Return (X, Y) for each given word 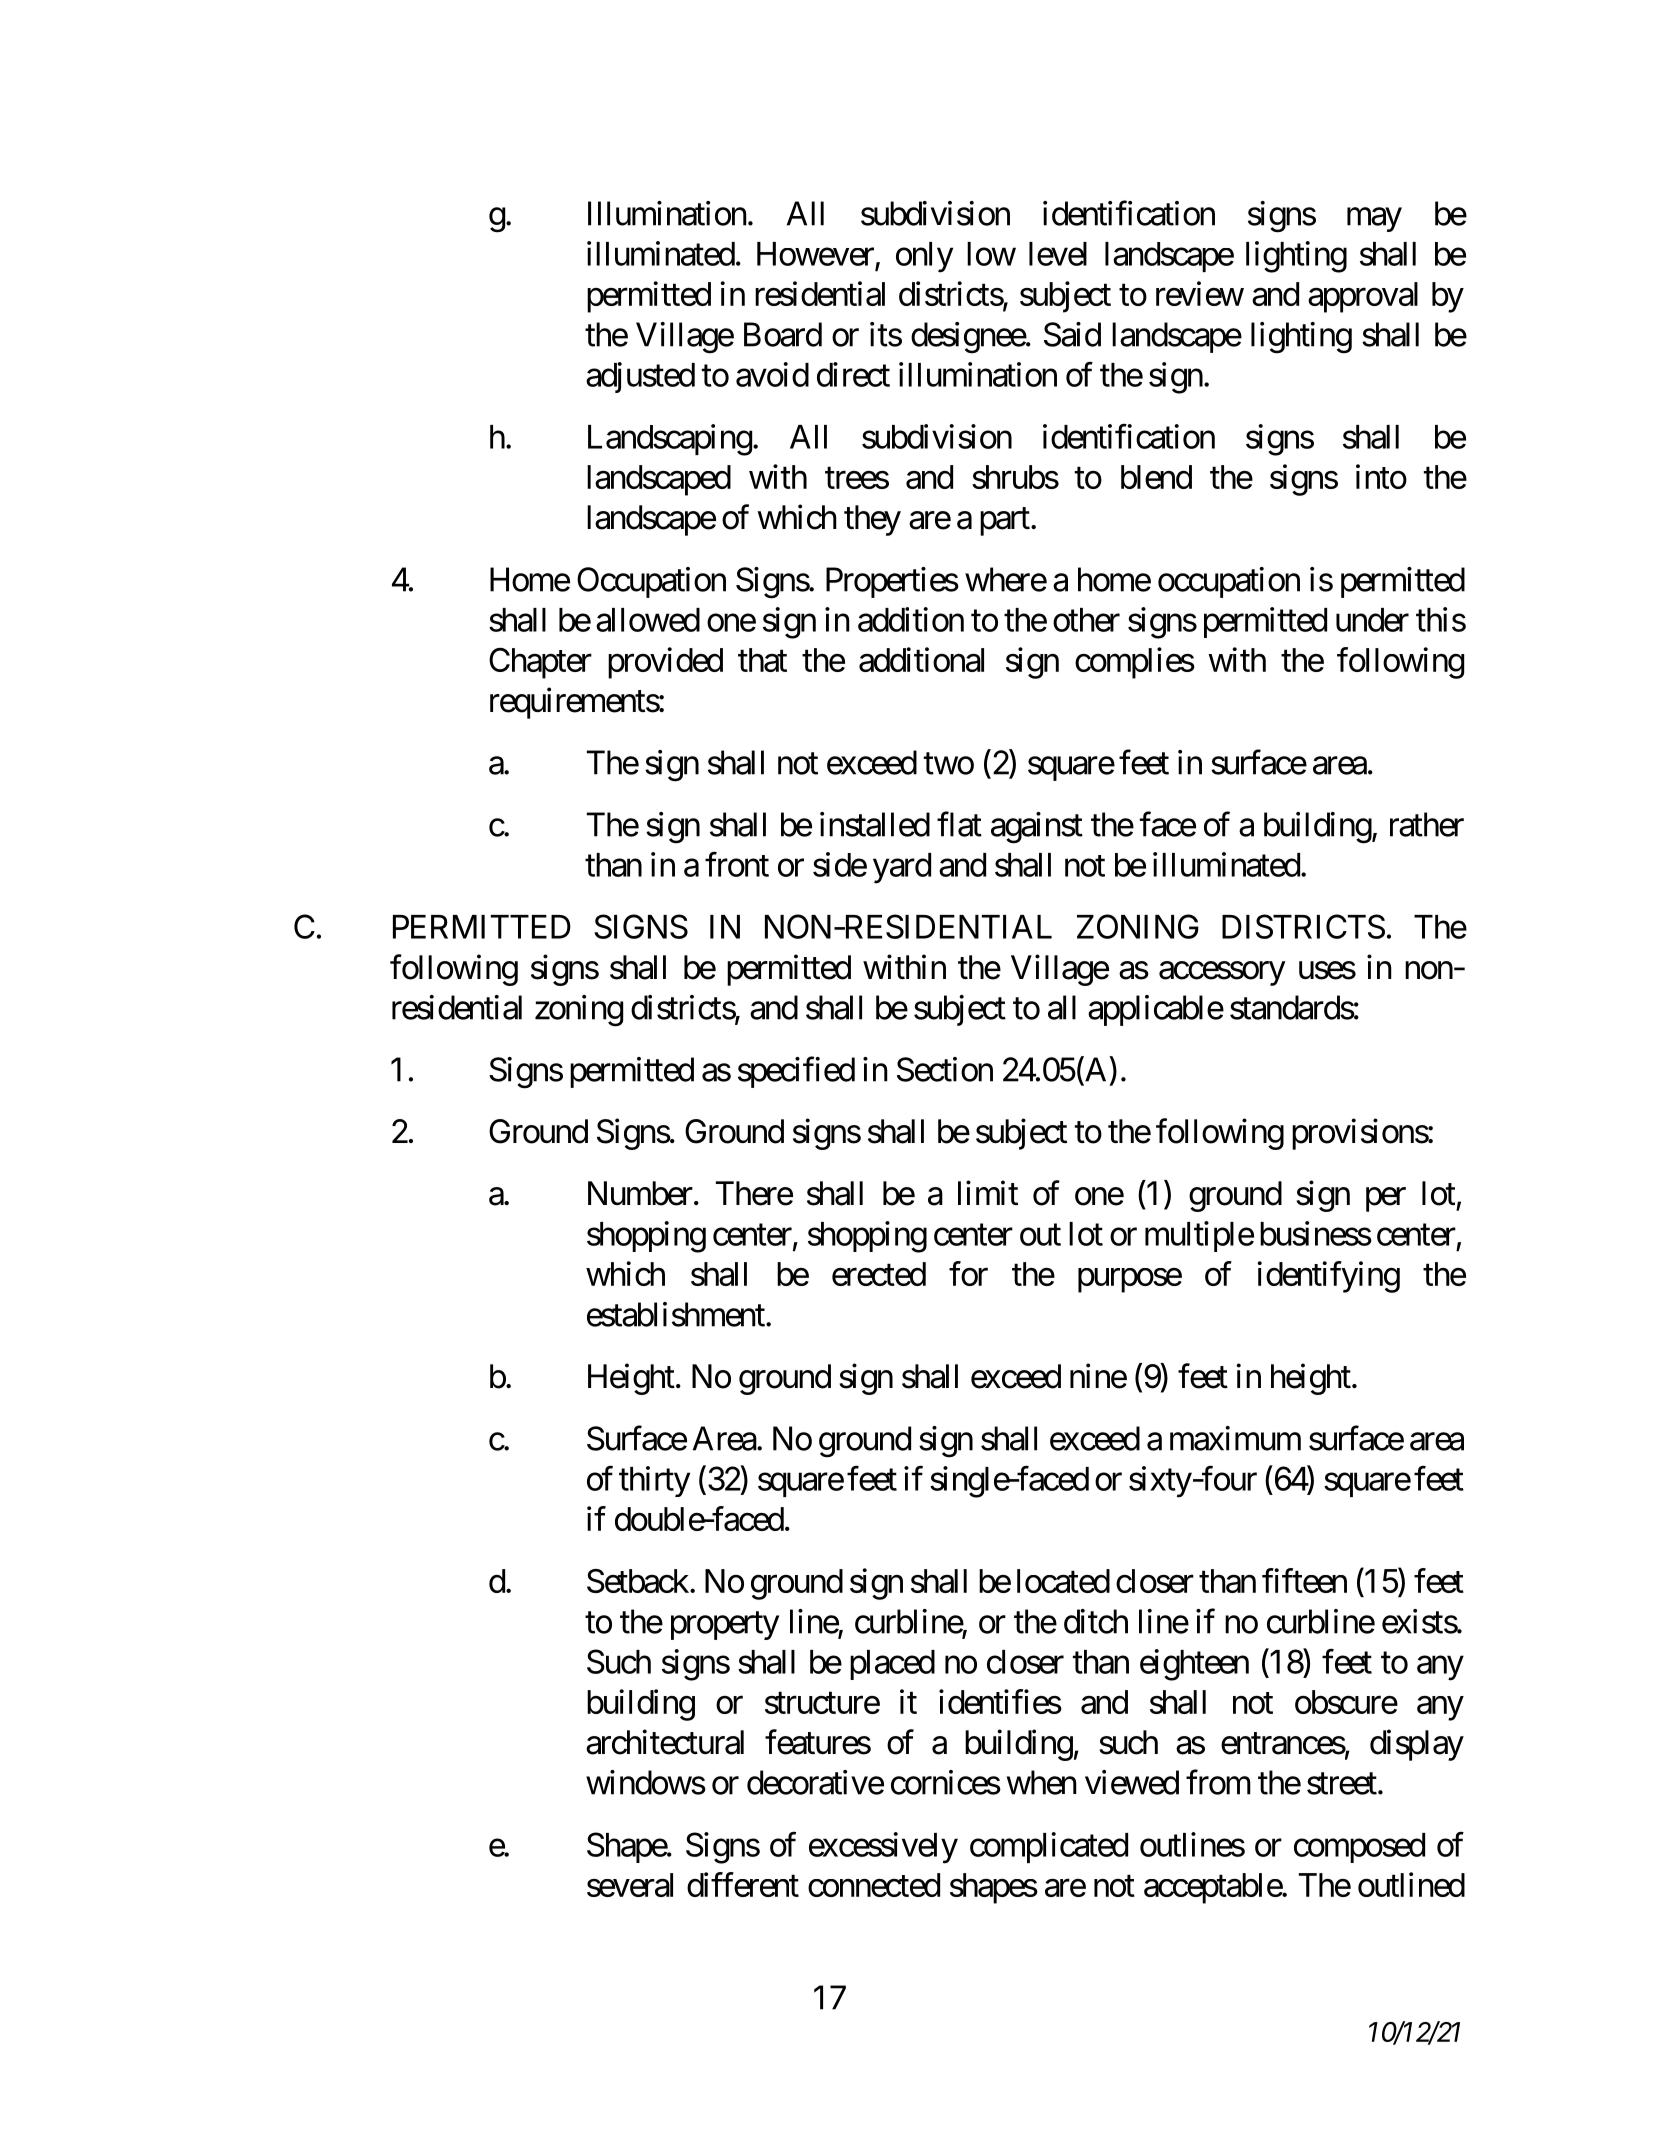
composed (1359, 1848)
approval (1363, 297)
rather (1427, 824)
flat (959, 824)
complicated (1049, 1847)
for (968, 1273)
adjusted (640, 377)
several (630, 1885)
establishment (676, 1314)
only (924, 257)
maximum (1235, 1438)
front (737, 864)
